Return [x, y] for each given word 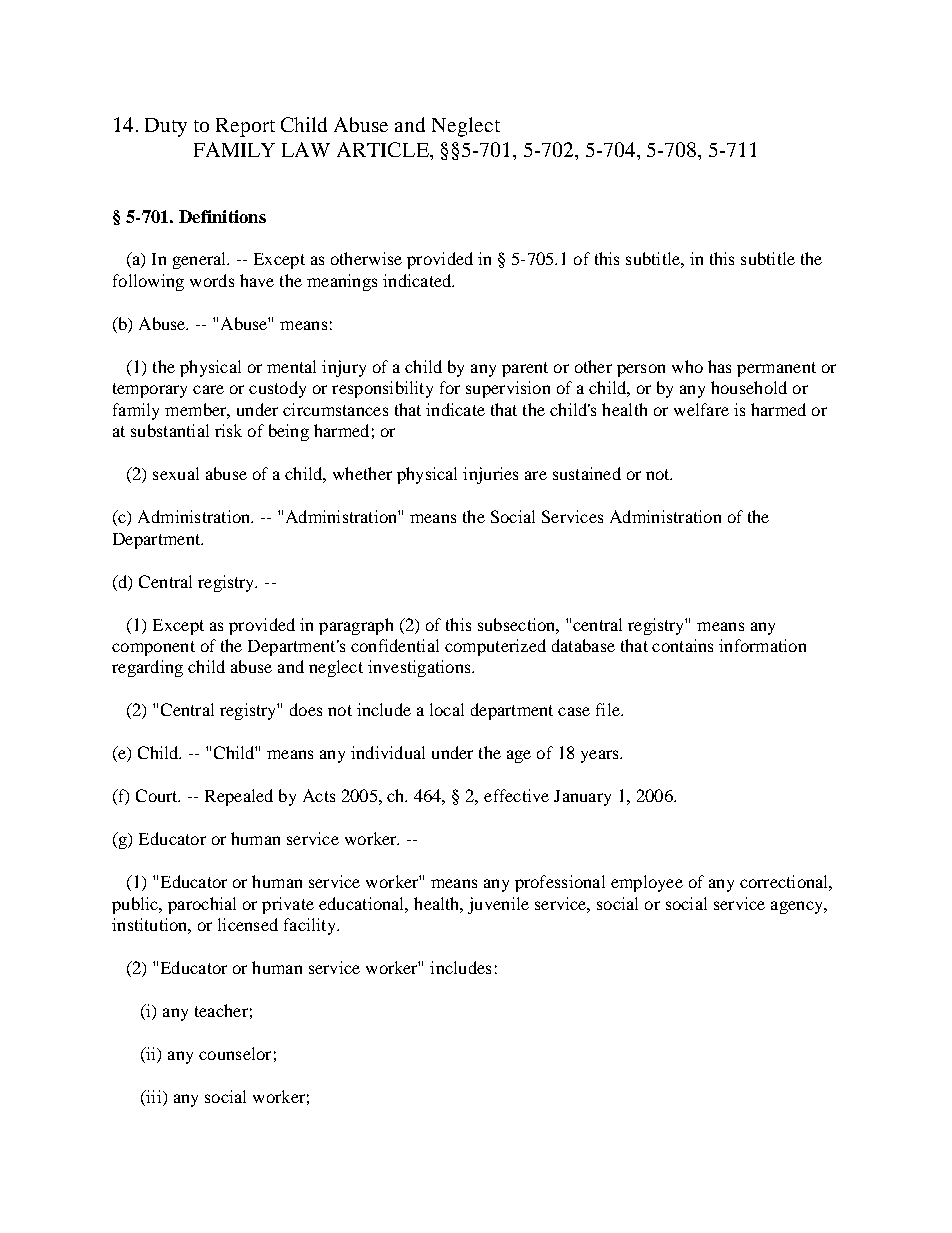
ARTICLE [384, 149]
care [208, 389]
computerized [495, 647]
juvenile [498, 905]
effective [516, 795]
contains [682, 645]
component [153, 648]
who [687, 366]
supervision [508, 389]
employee [647, 883]
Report [245, 127]
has [719, 366]
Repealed [239, 797]
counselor [235, 1053]
